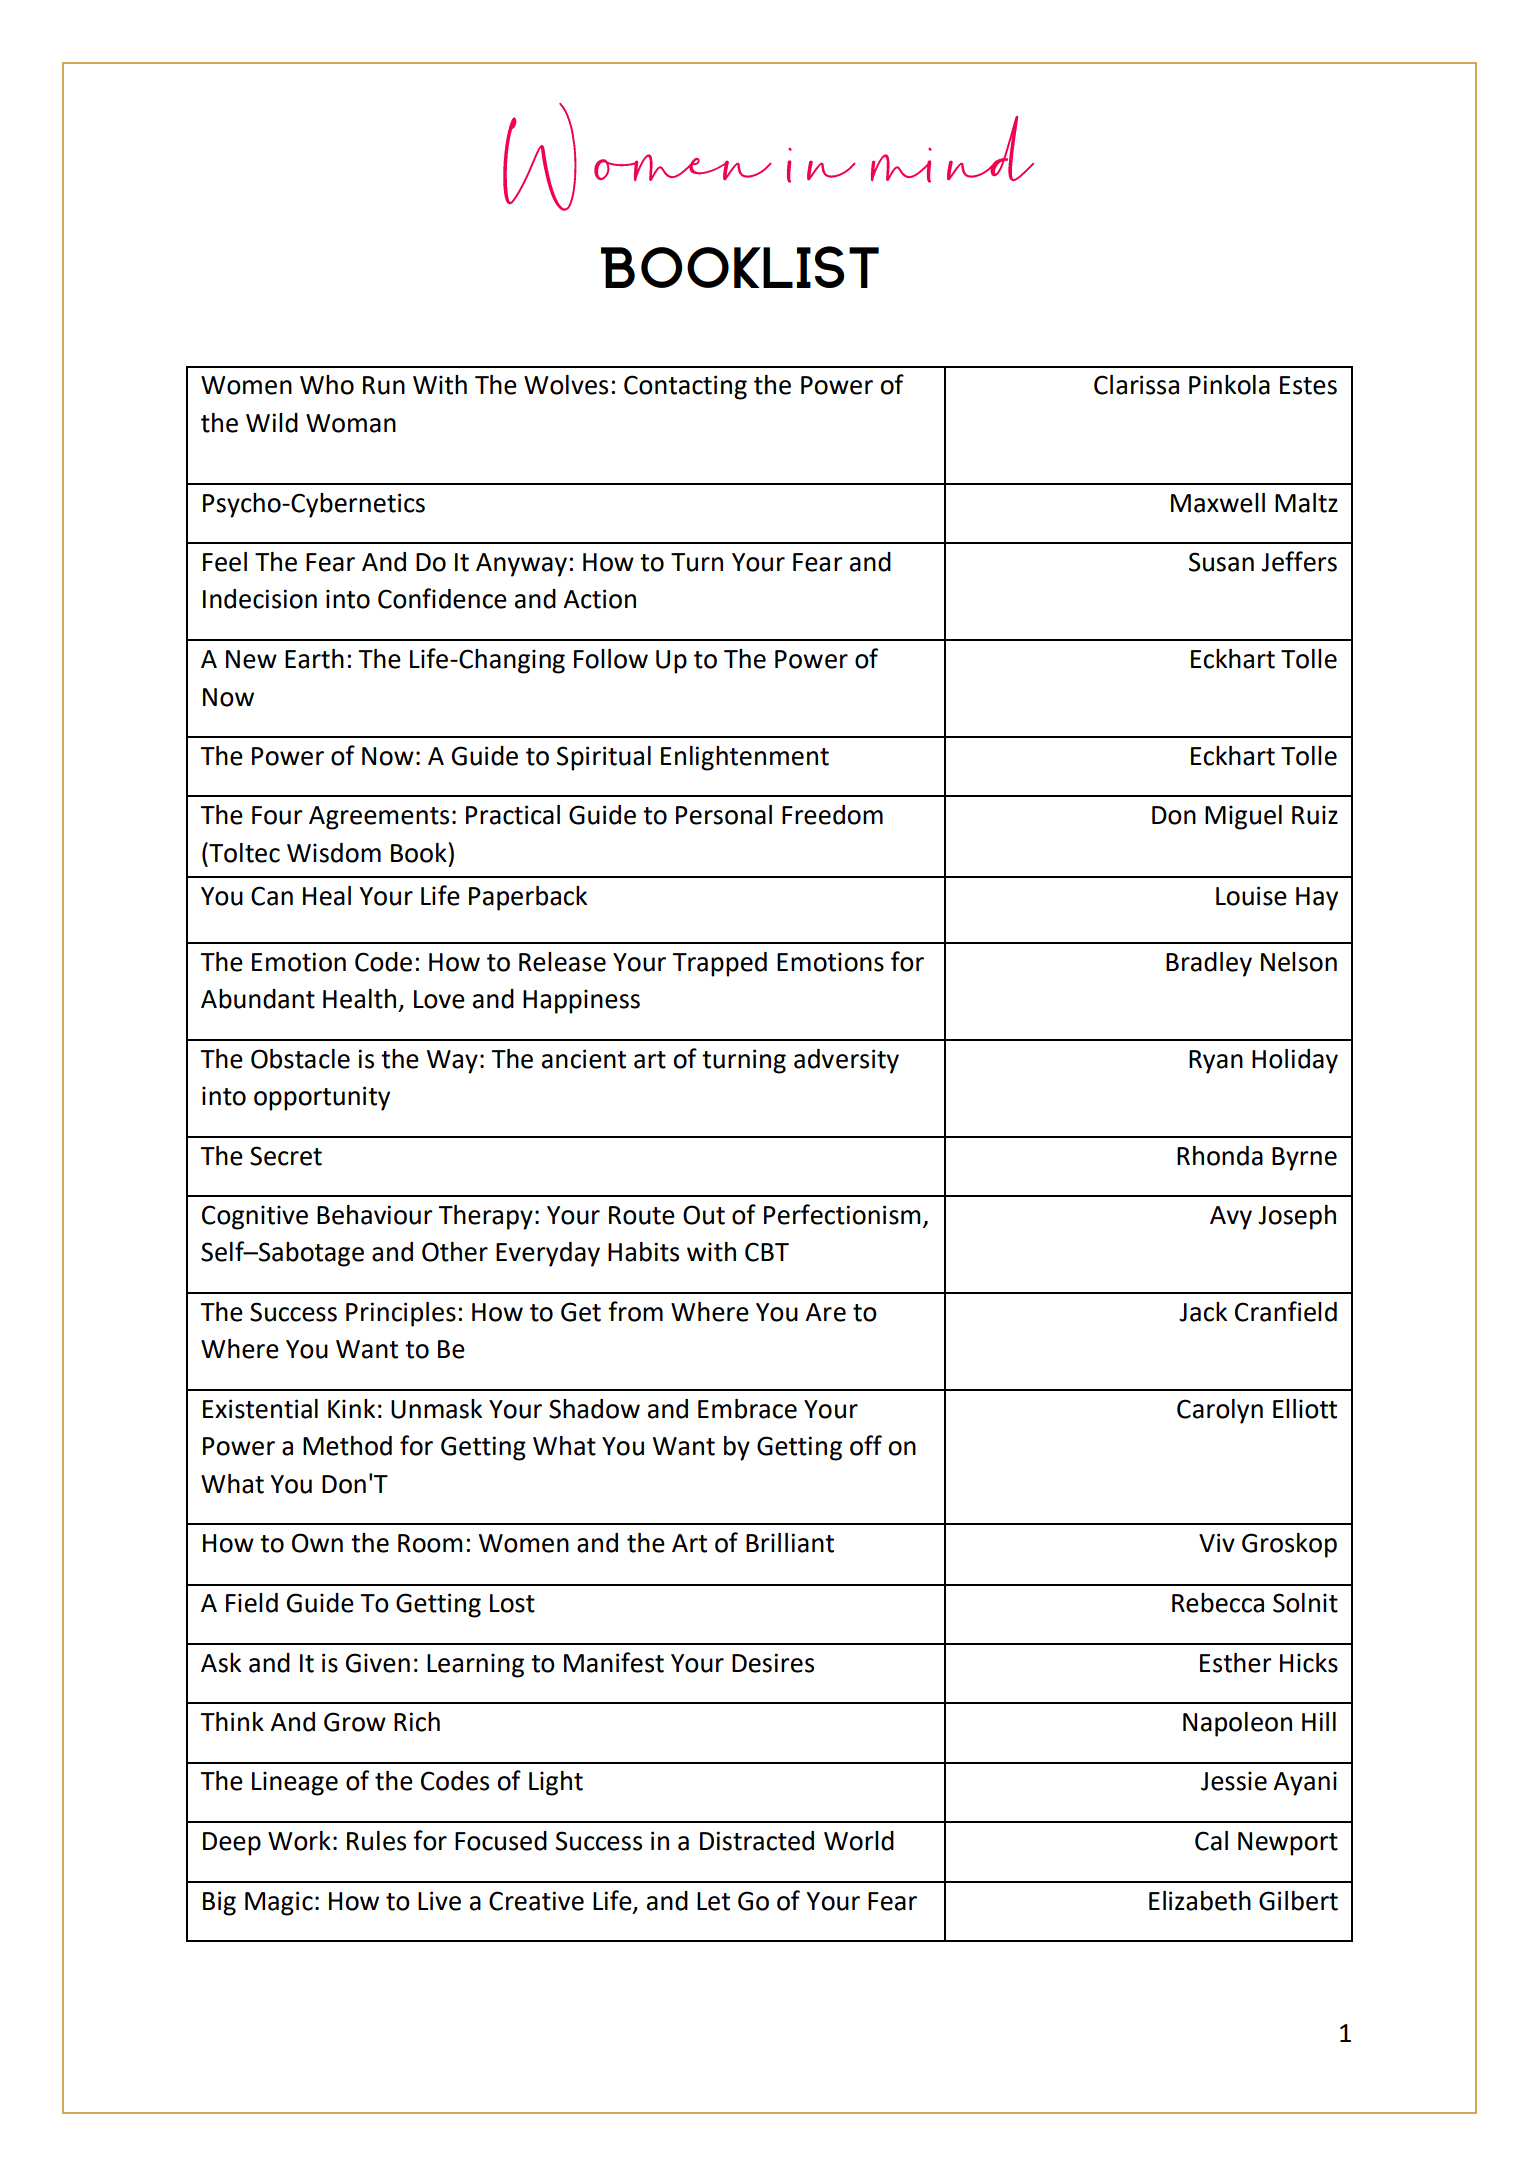  What do you see at coordinates (286, 1156) in the screenshot?
I see `Secret` at bounding box center [286, 1156].
